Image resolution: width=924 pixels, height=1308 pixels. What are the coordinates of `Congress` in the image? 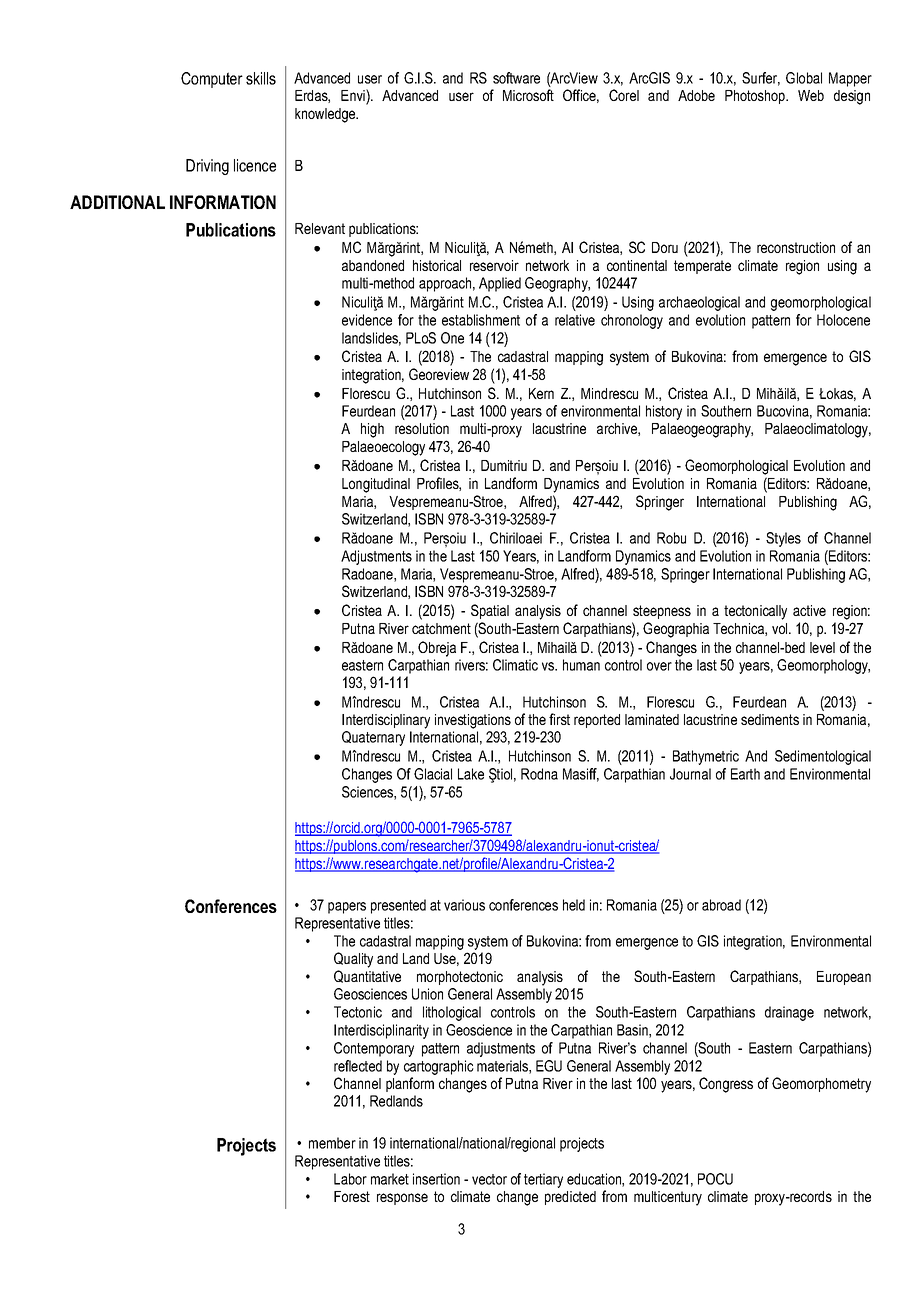 It's located at (726, 1085).
